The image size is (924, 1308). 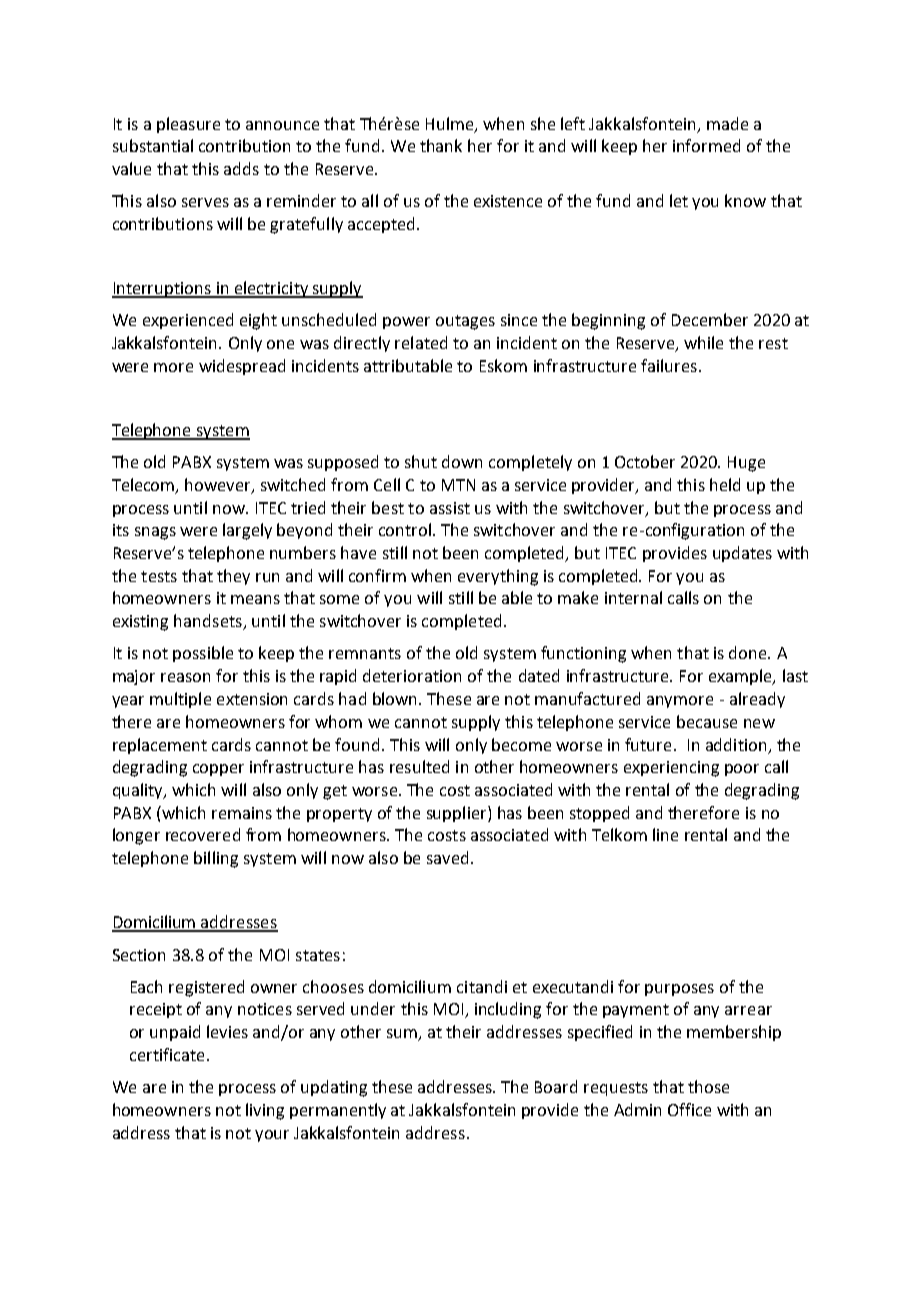 I want to click on pleasure, so click(x=188, y=125).
